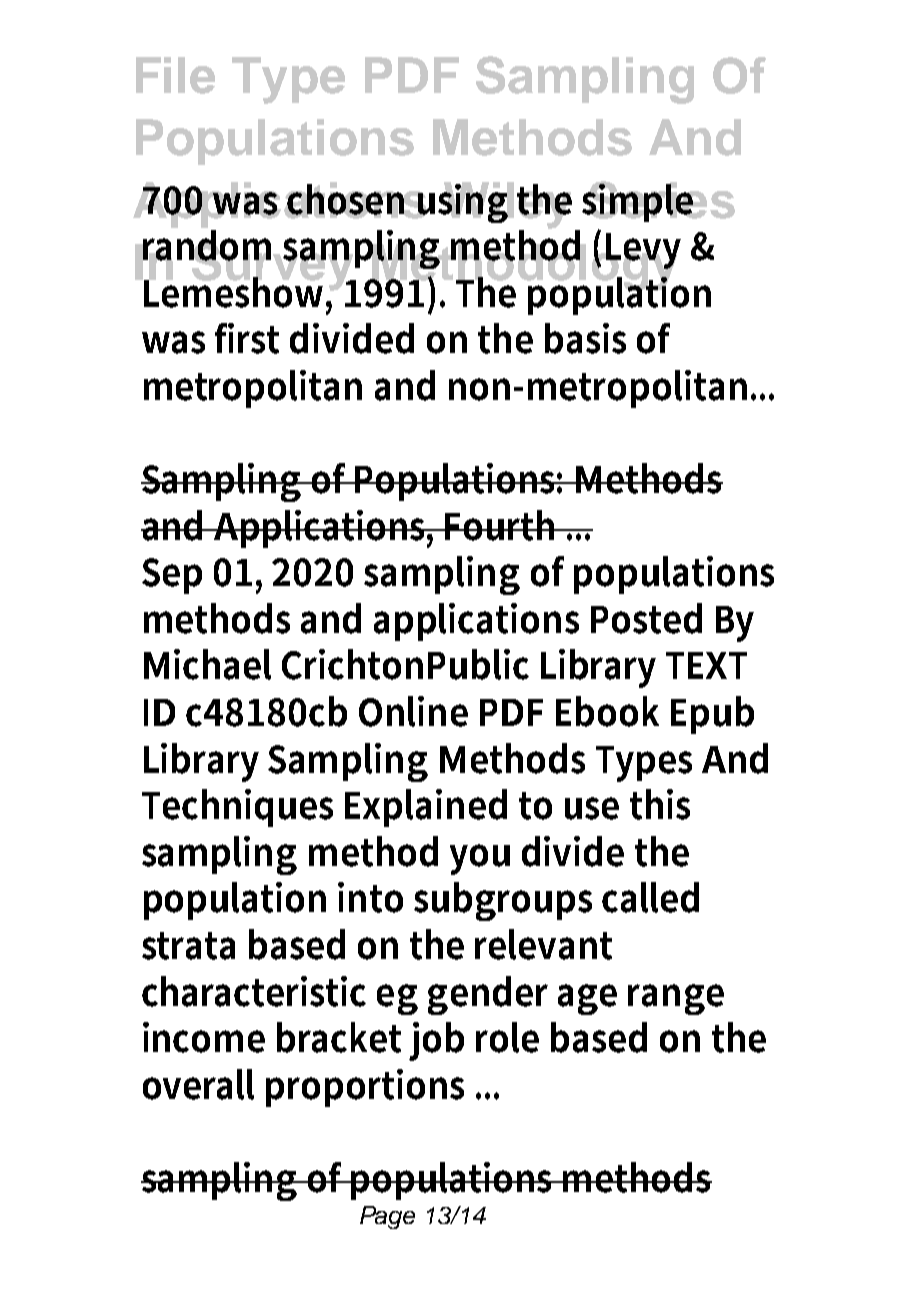 The image size is (924, 1303). Describe the element at coordinates (207, 664) in the document. I see `Michael` at that location.
